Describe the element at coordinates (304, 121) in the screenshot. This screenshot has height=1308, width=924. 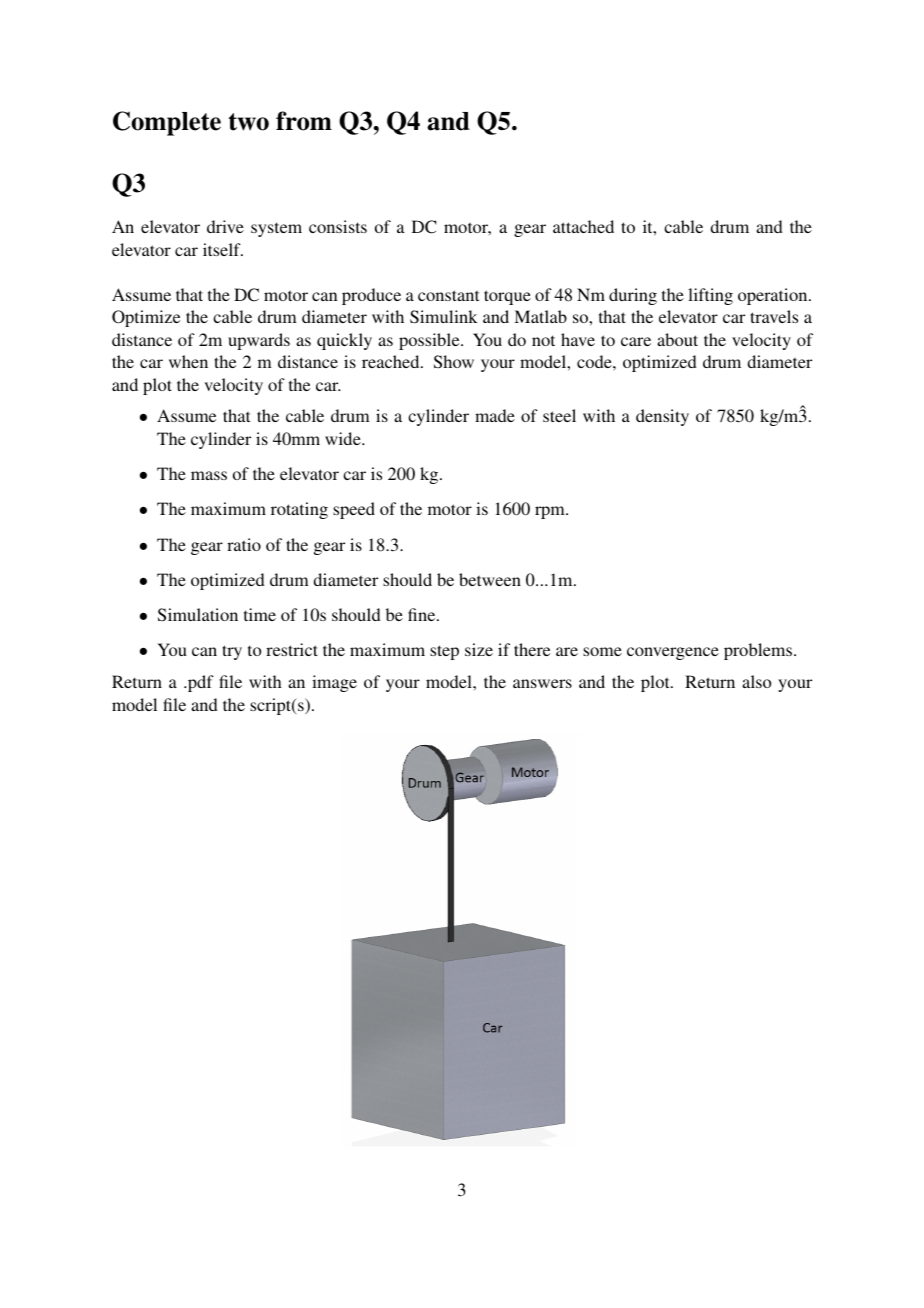
I see `from` at that location.
